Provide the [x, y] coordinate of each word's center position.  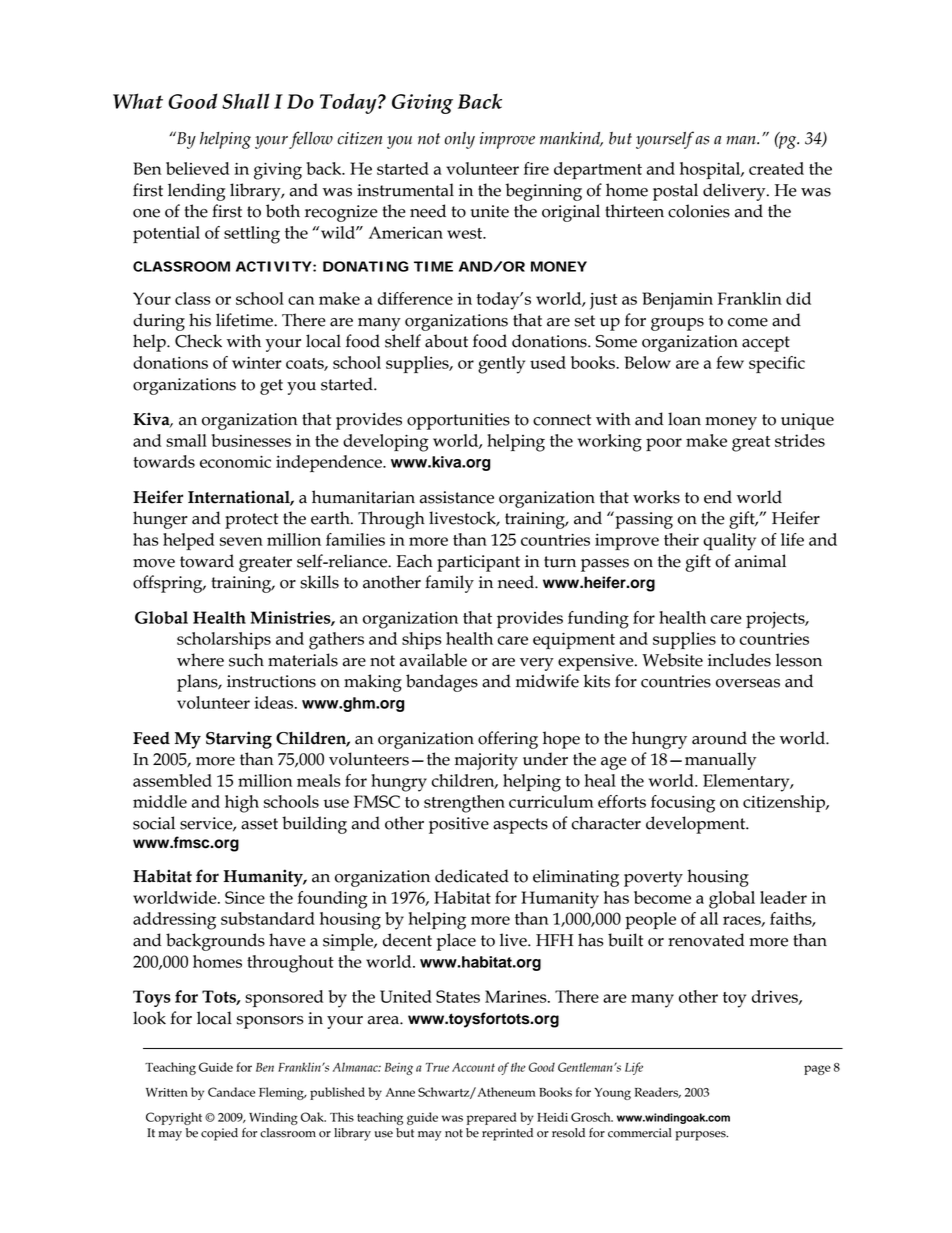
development [697, 825]
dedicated [472, 876]
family [449, 584]
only [460, 140]
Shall [245, 101]
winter [257, 362]
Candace [231, 1092]
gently [501, 365]
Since [245, 897]
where [200, 660]
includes [739, 660]
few [730, 362]
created [776, 168]
